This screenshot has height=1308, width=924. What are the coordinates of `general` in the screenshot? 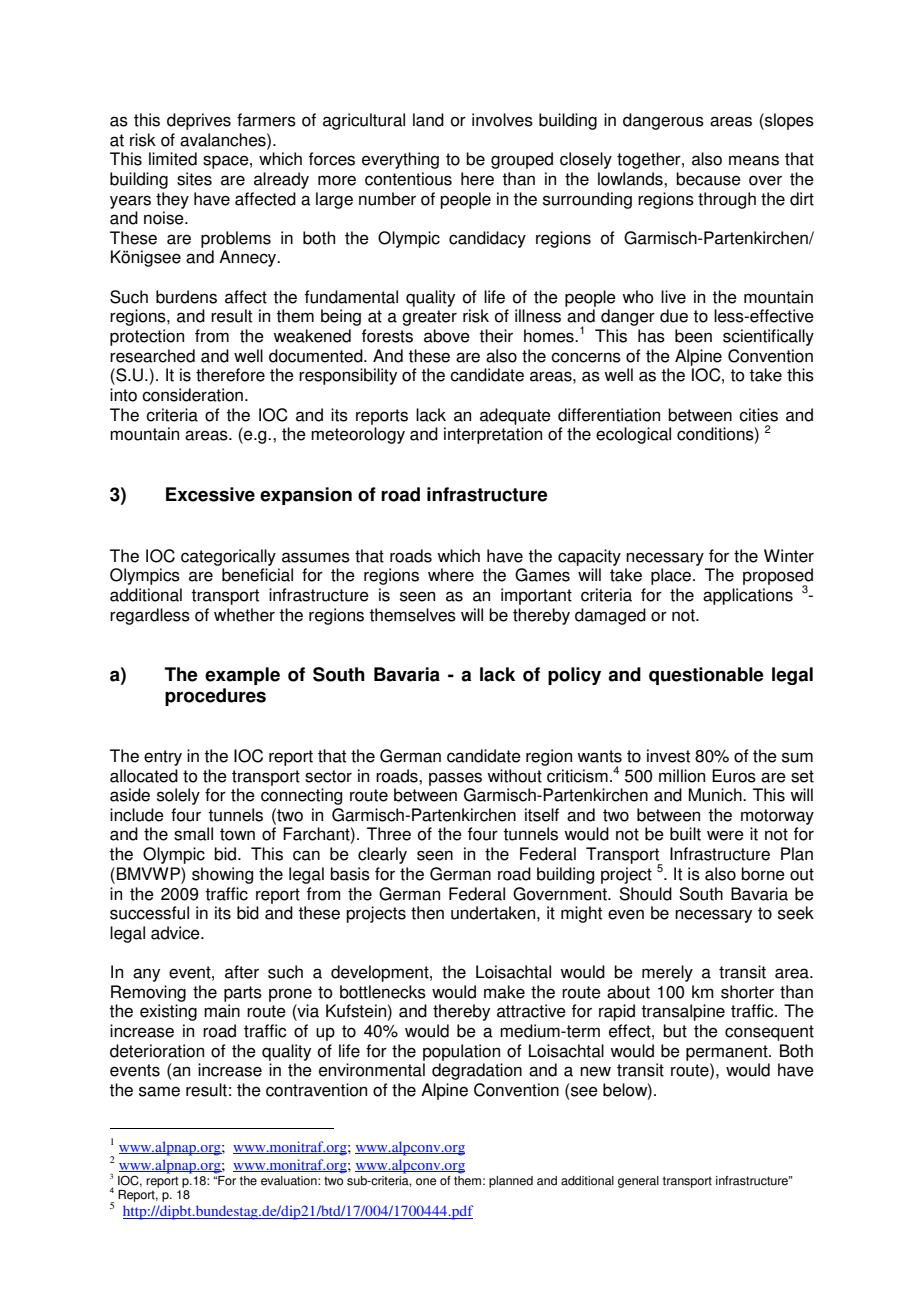 It's located at (638, 1182).
